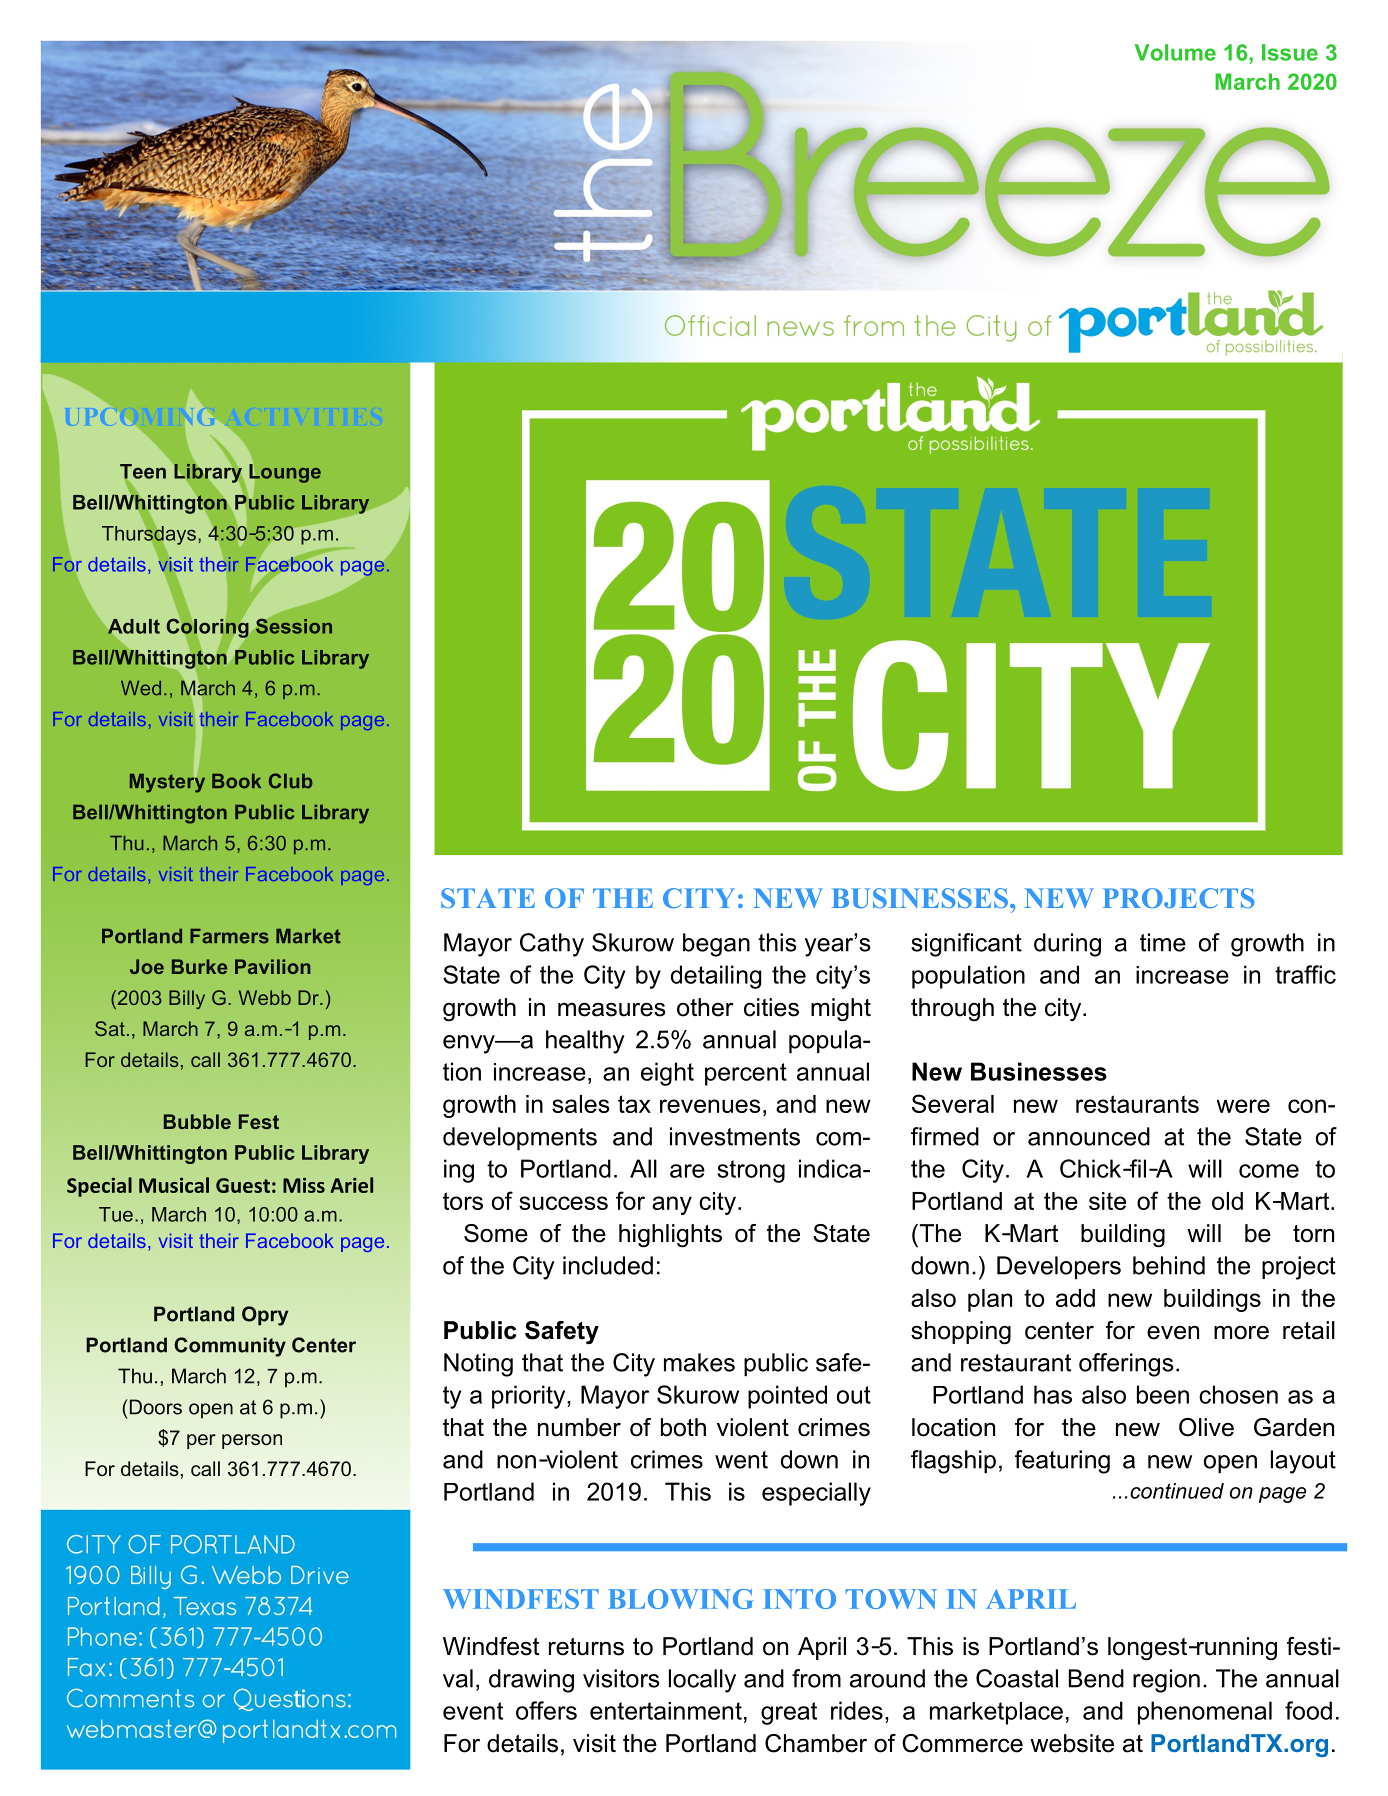  I want to click on Mystery, so click(167, 782).
